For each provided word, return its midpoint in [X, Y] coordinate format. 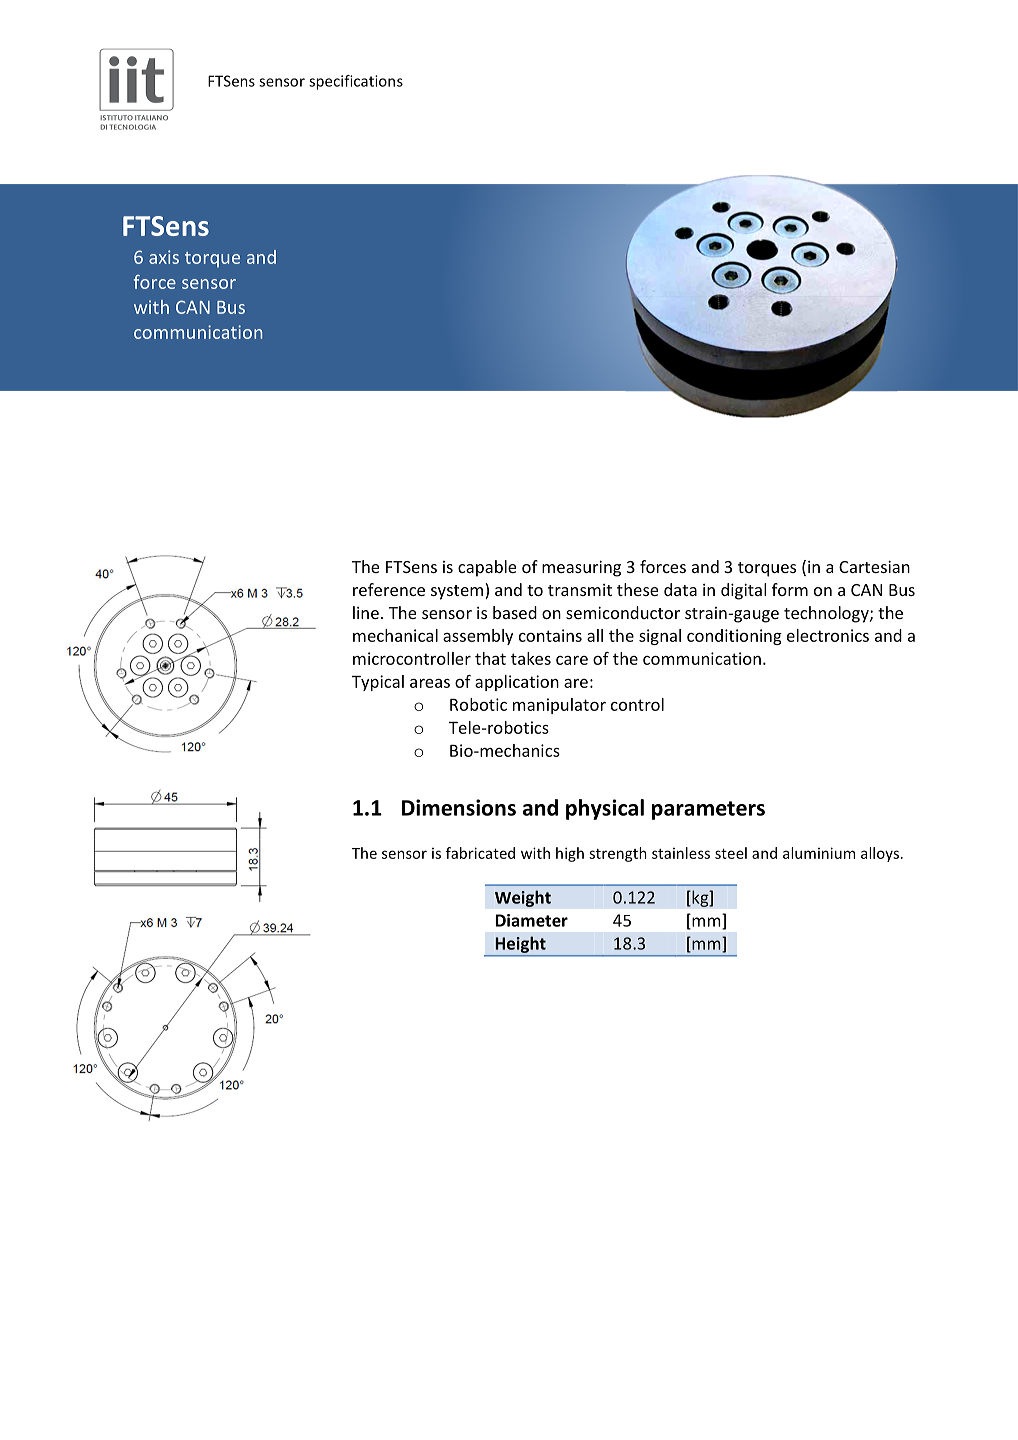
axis [164, 257]
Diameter [531, 920]
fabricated [480, 853]
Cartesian [874, 566]
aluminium [819, 853]
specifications [356, 82]
